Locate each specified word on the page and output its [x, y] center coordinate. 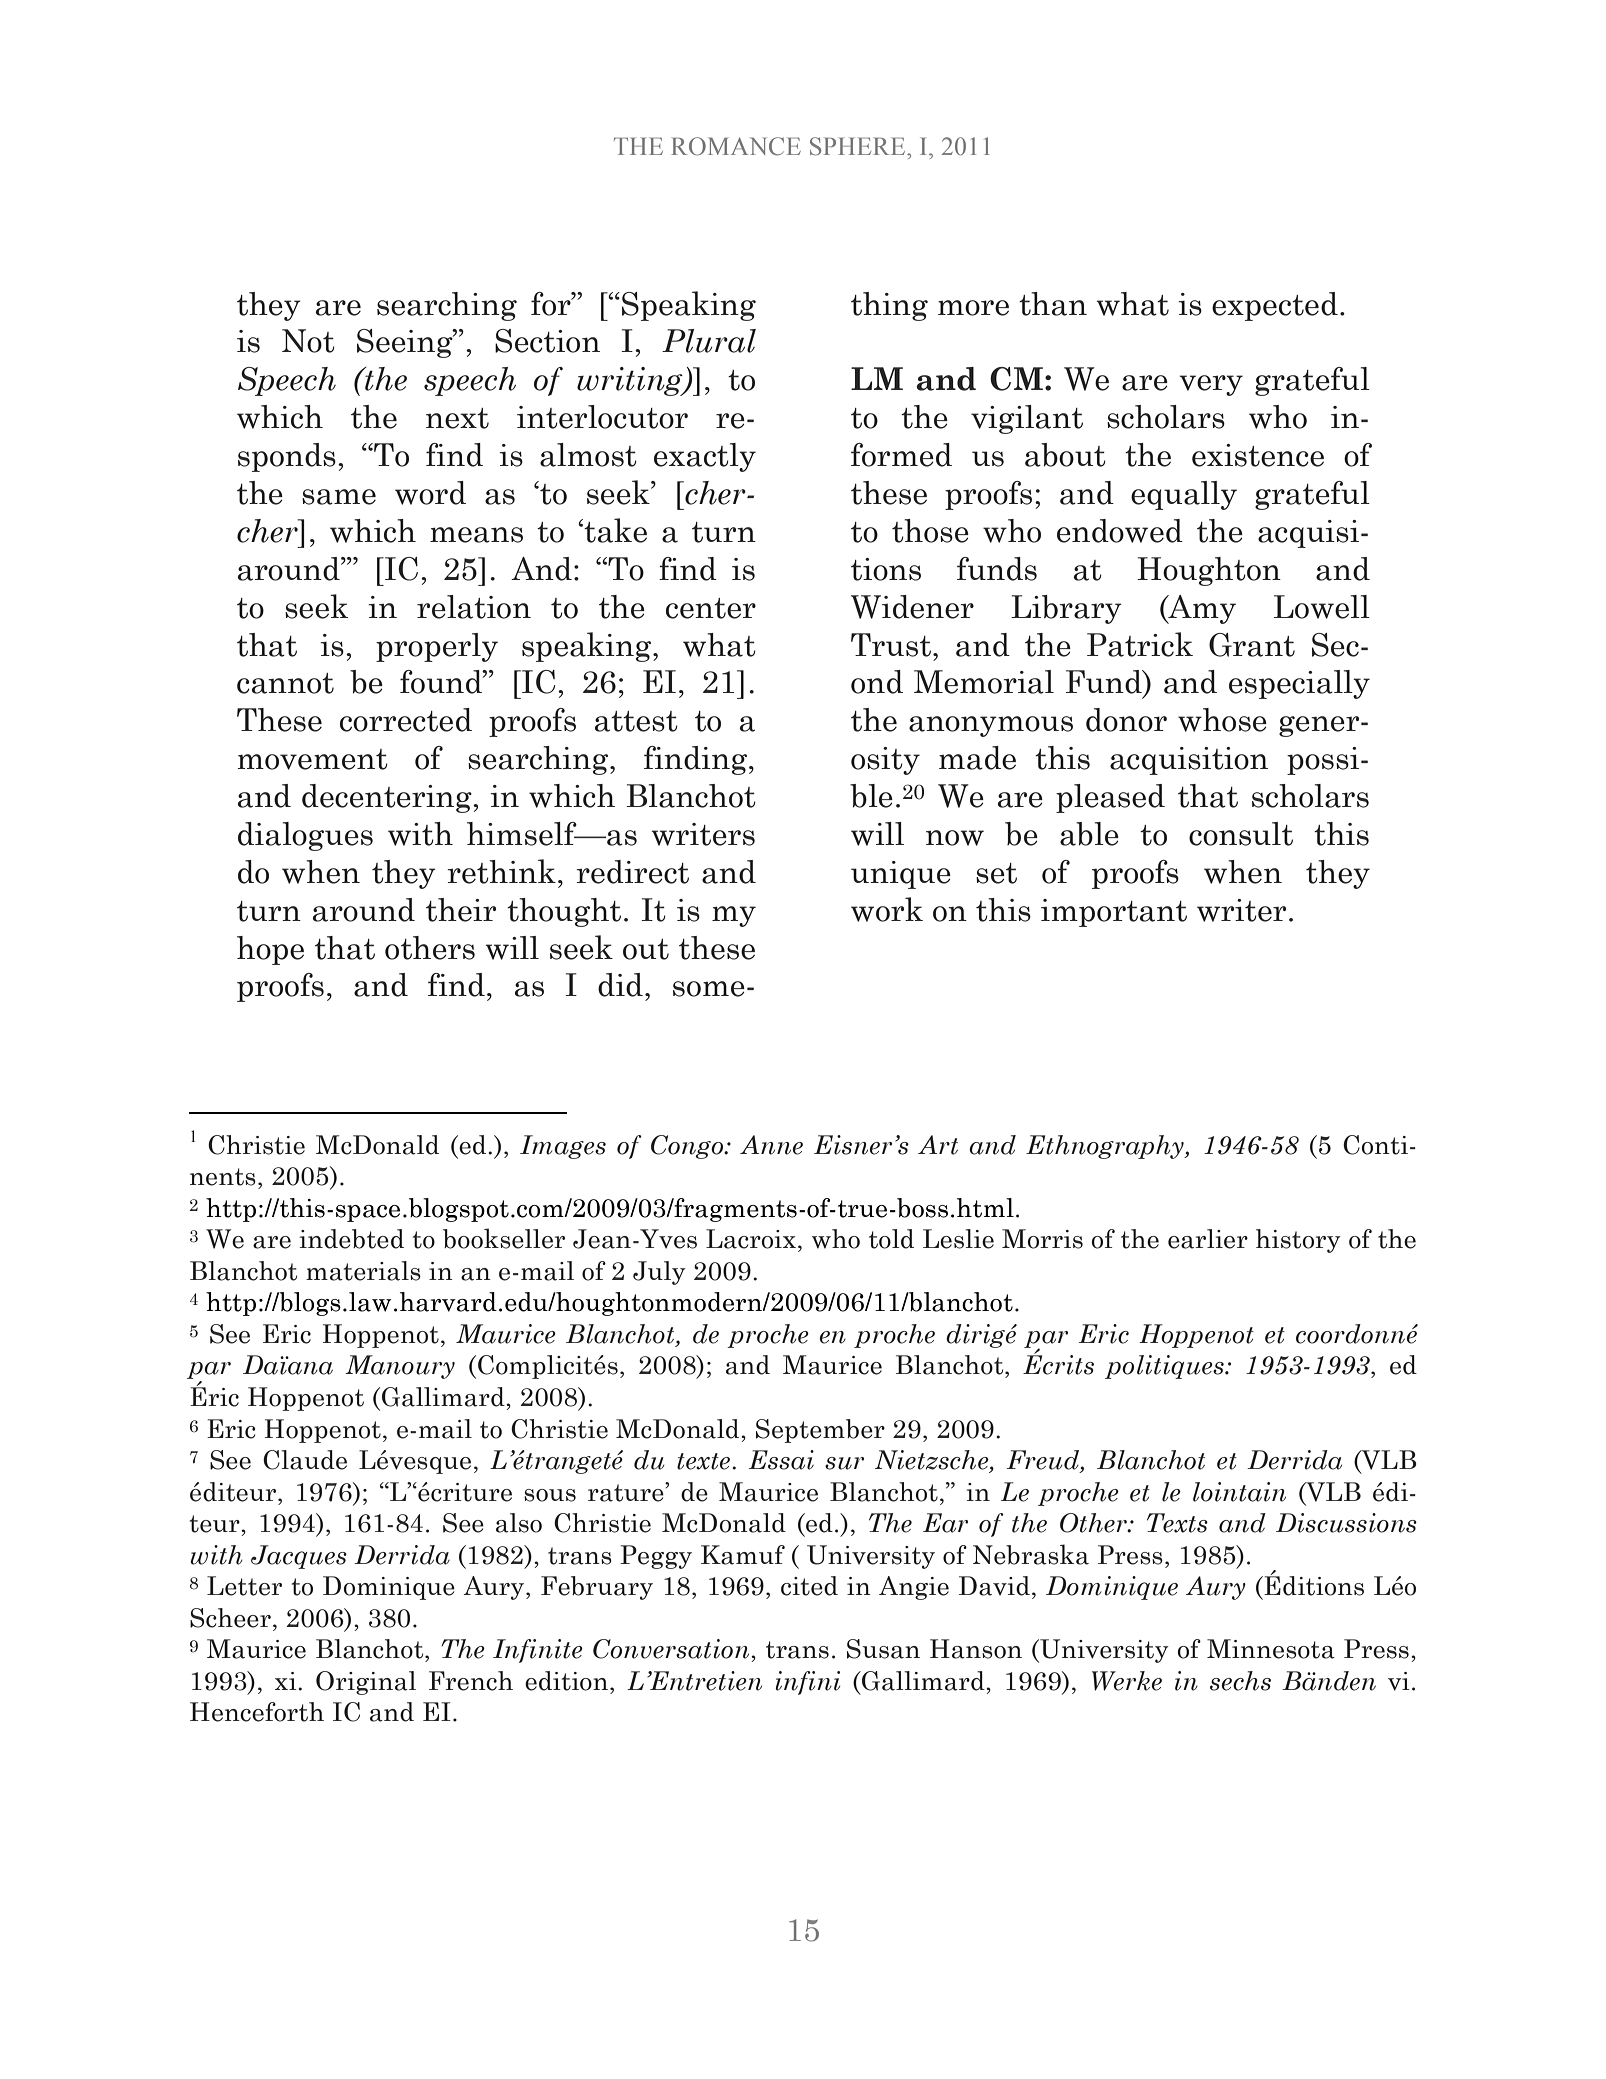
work [887, 909]
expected [1275, 306]
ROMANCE [736, 146]
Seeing [406, 343]
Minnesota [1271, 1649]
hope [270, 950]
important [1114, 913]
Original [366, 1683]
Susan [883, 1649]
